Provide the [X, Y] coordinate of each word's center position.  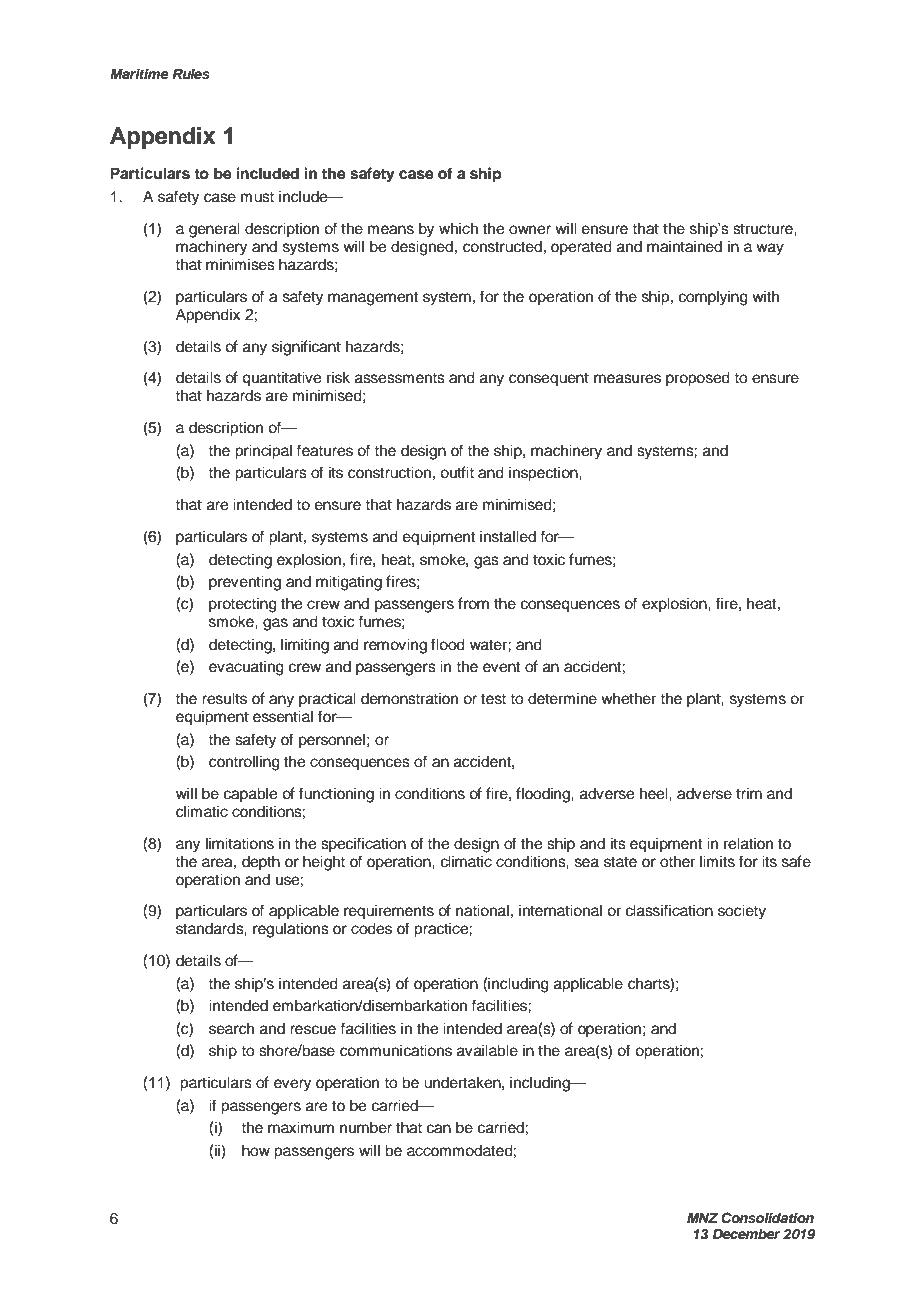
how [256, 1150]
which [458, 228]
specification [363, 844]
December [746, 1233]
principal [263, 452]
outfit [457, 472]
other [677, 861]
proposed [698, 379]
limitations [240, 843]
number [366, 1127]
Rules [191, 73]
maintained [684, 246]
